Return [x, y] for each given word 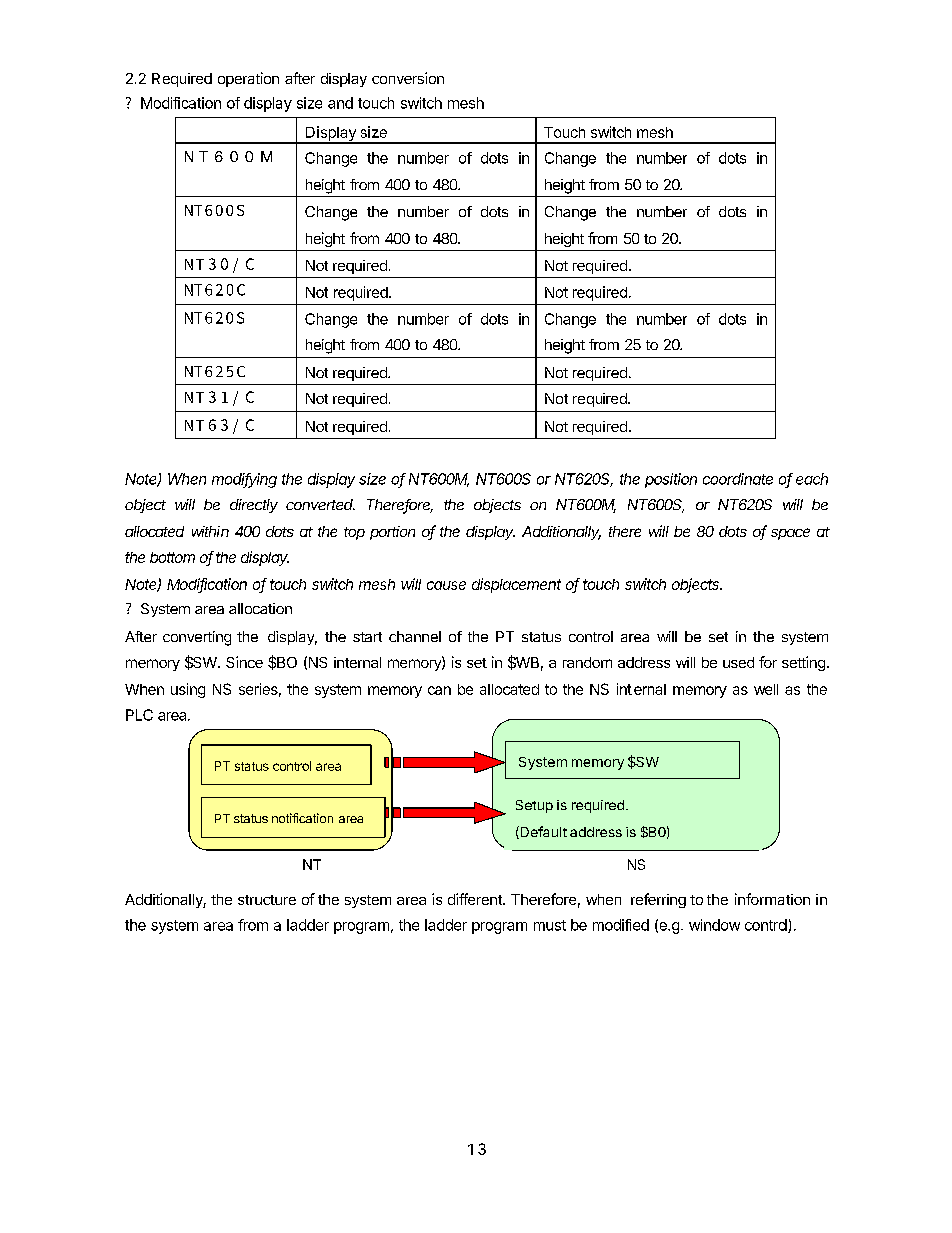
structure [267, 900]
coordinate [738, 479]
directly [254, 506]
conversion [408, 78]
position [671, 480]
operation [248, 79]
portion [392, 533]
